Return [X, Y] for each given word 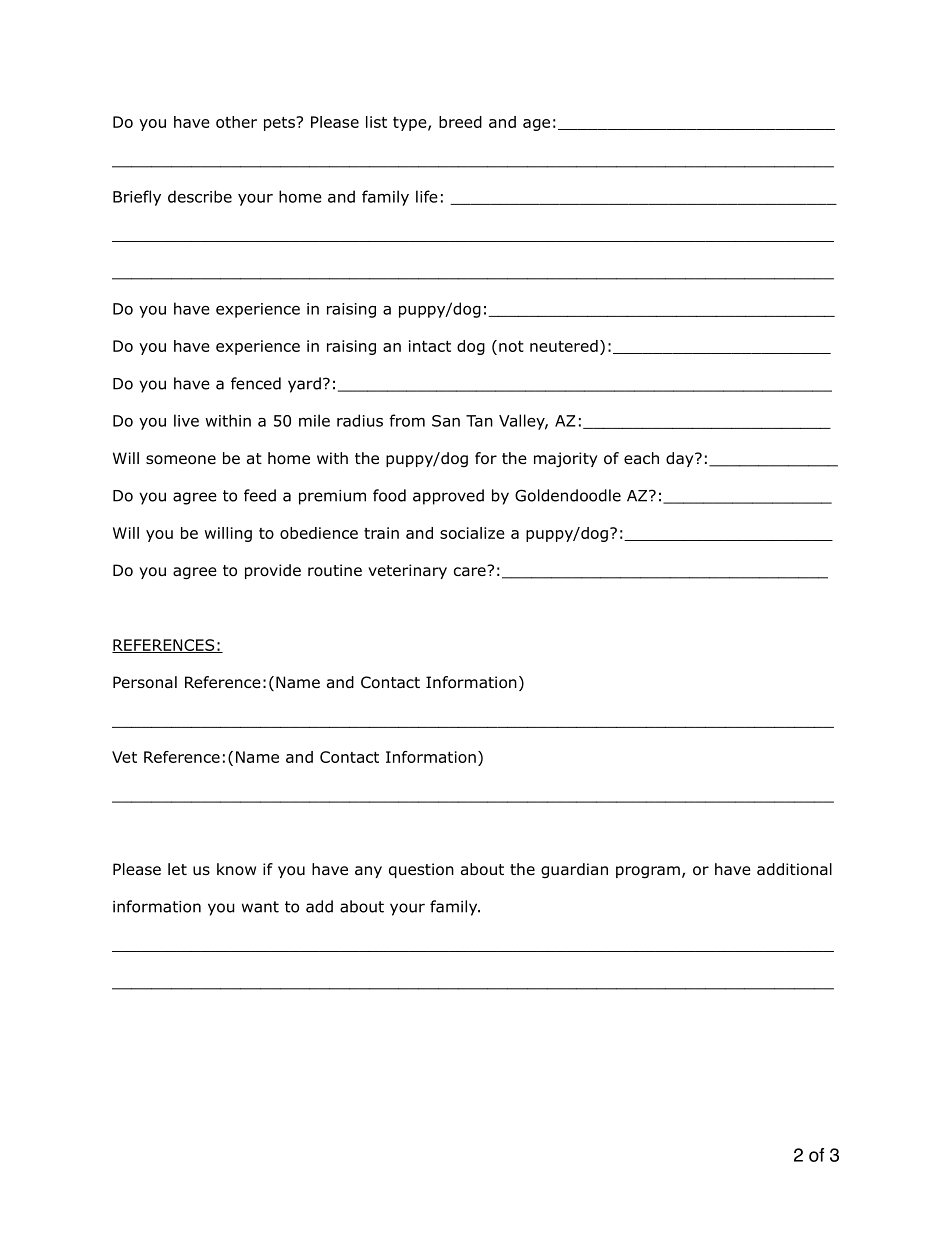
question [421, 870]
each [641, 458]
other [236, 122]
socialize [472, 533]
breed [460, 122]
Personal [145, 682]
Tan [479, 421]
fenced [256, 383]
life [427, 196]
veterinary [407, 571]
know [236, 869]
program [648, 872]
